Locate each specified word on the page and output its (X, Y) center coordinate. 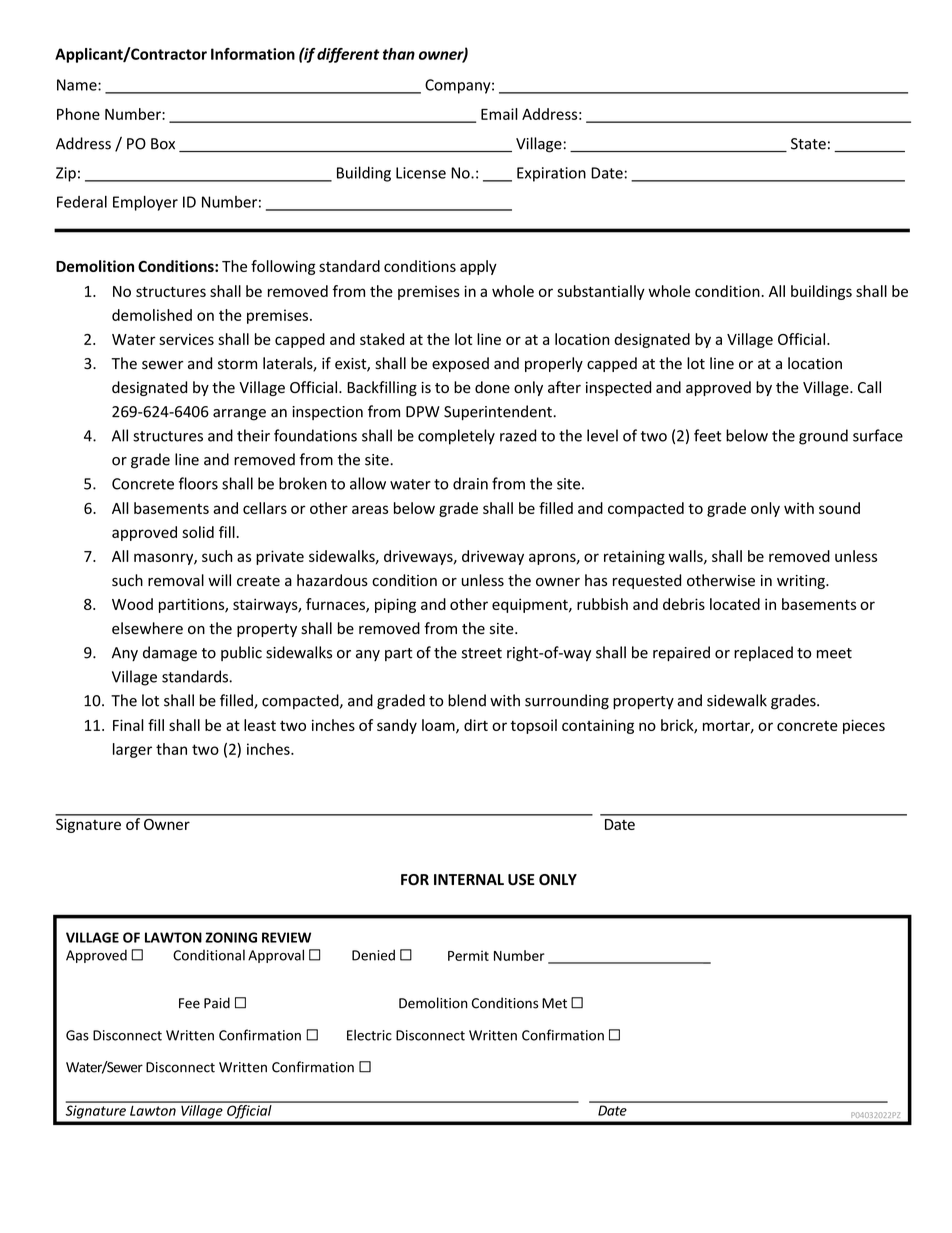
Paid (217, 1003)
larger (132, 750)
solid (198, 532)
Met (554, 1003)
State (808, 144)
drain (470, 483)
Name (78, 85)
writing (802, 582)
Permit (468, 955)
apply (478, 267)
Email (499, 114)
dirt (476, 725)
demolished (152, 315)
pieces (864, 726)
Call (869, 387)
